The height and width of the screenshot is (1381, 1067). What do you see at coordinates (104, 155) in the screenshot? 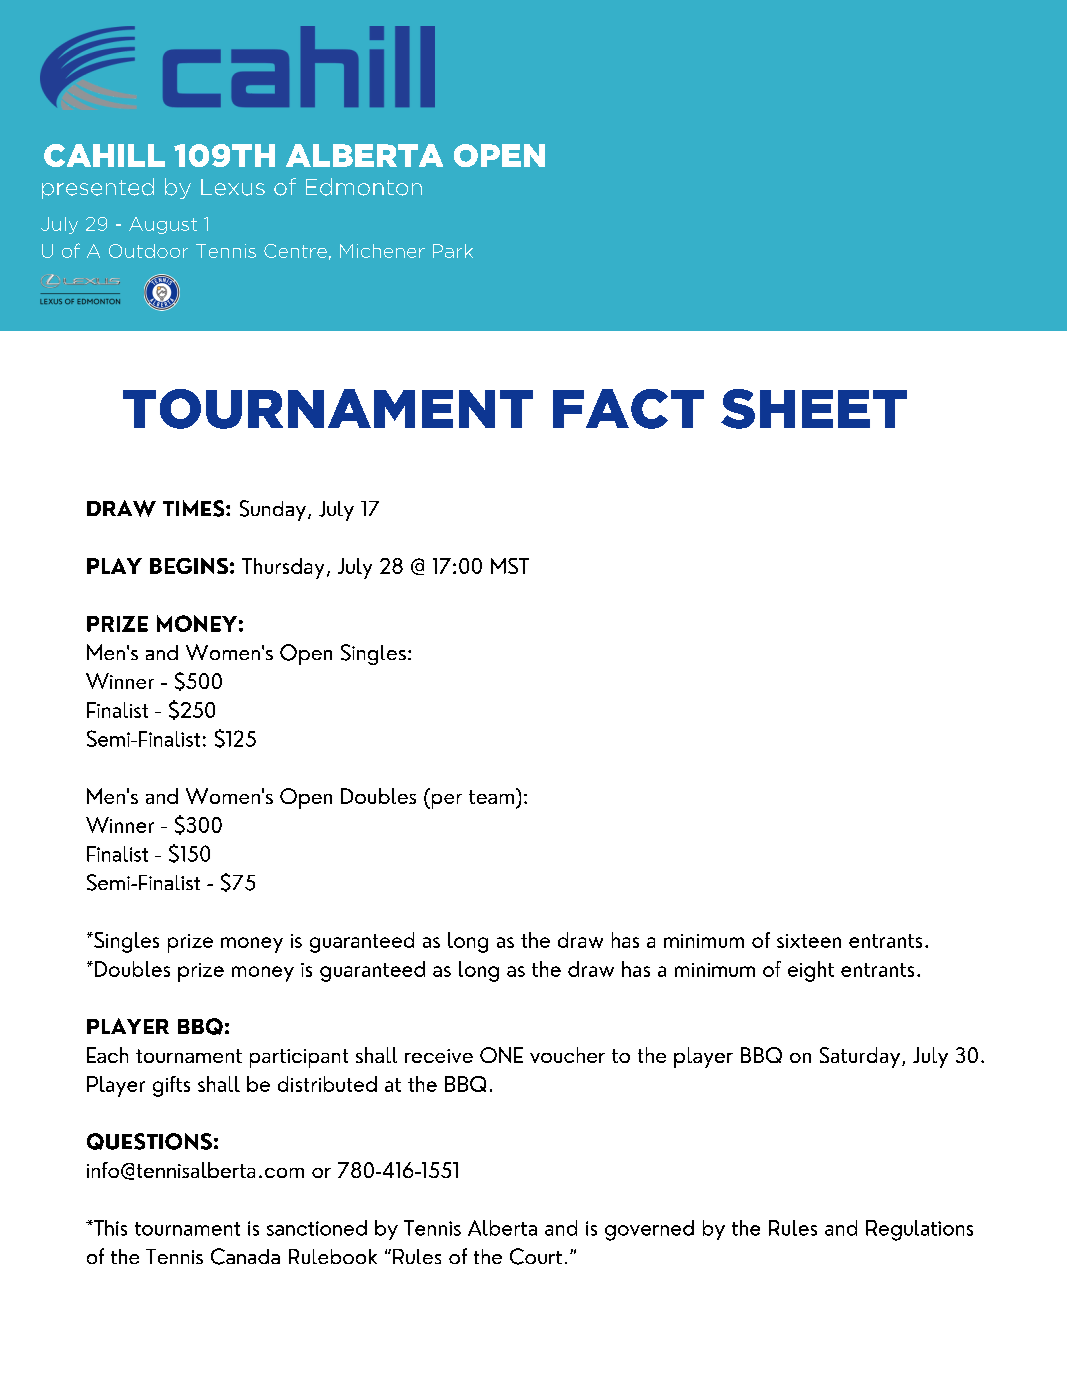
I see `CAHILL` at bounding box center [104, 155].
